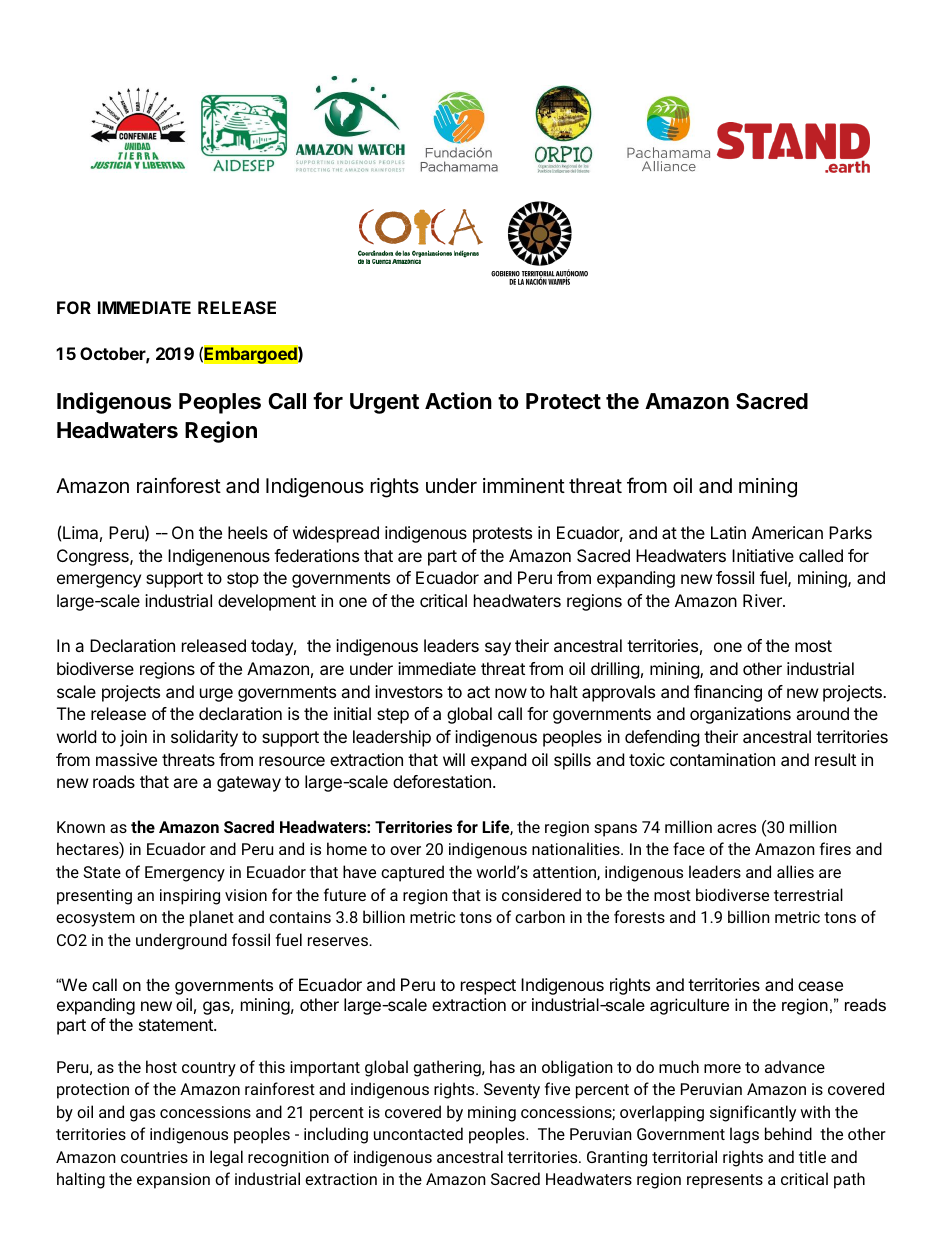 The image size is (952, 1233). What do you see at coordinates (736, 828) in the screenshot?
I see `acres` at bounding box center [736, 828].
